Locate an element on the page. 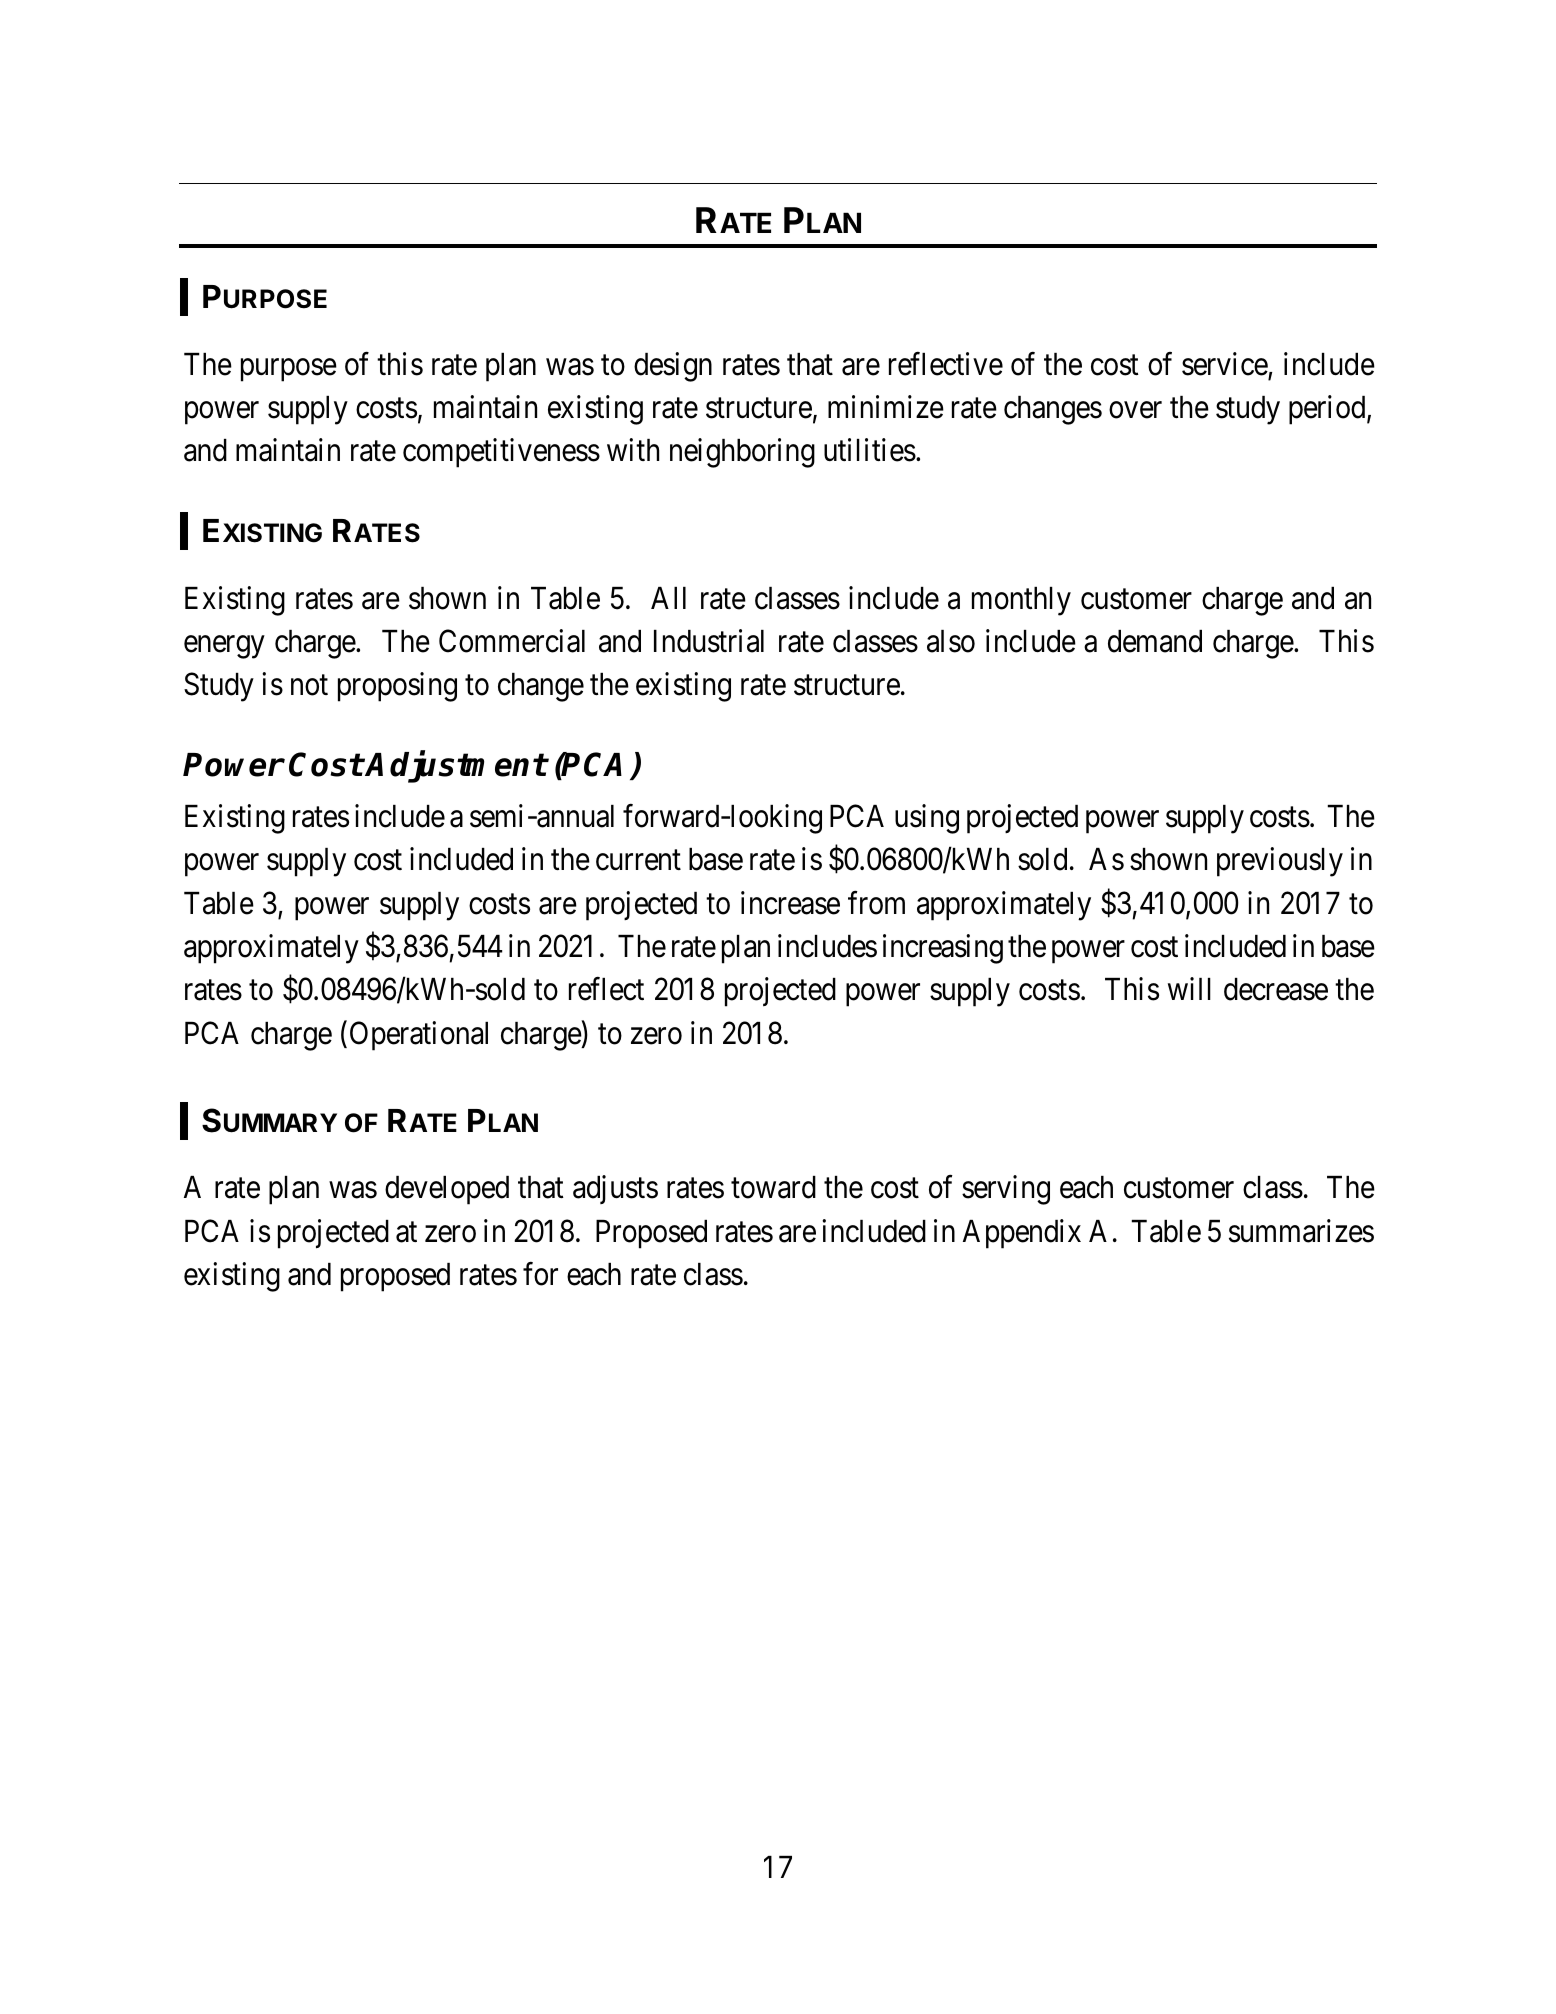 Image resolution: width=1556 pixels, height=2014 pixels. Adjustment is located at coordinates (456, 767).
